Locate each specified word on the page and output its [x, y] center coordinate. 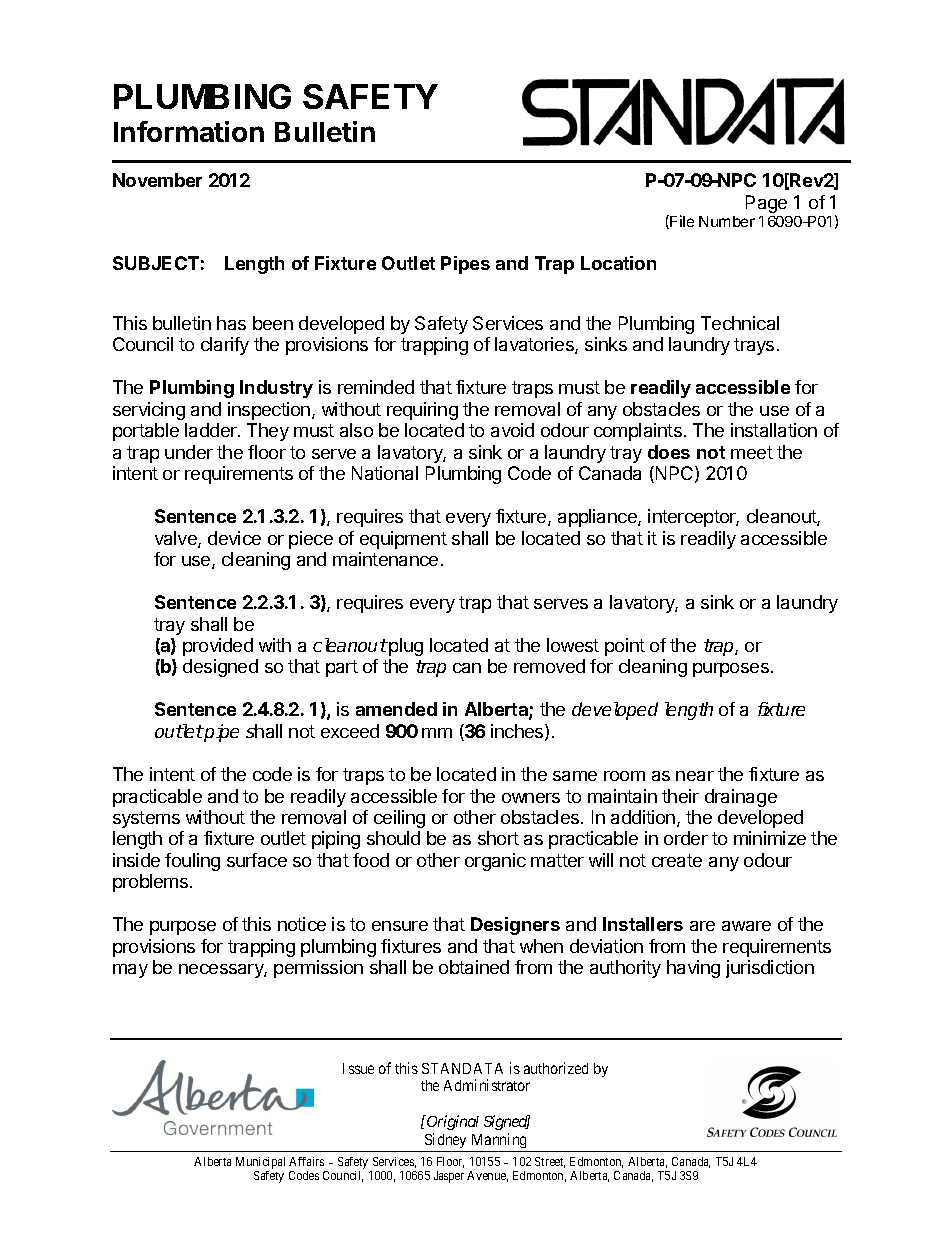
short [498, 838]
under [189, 452]
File [682, 221]
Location [618, 263]
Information [189, 131]
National [385, 473]
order [686, 838]
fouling [192, 862]
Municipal [260, 1163]
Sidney [446, 1142]
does [669, 452]
